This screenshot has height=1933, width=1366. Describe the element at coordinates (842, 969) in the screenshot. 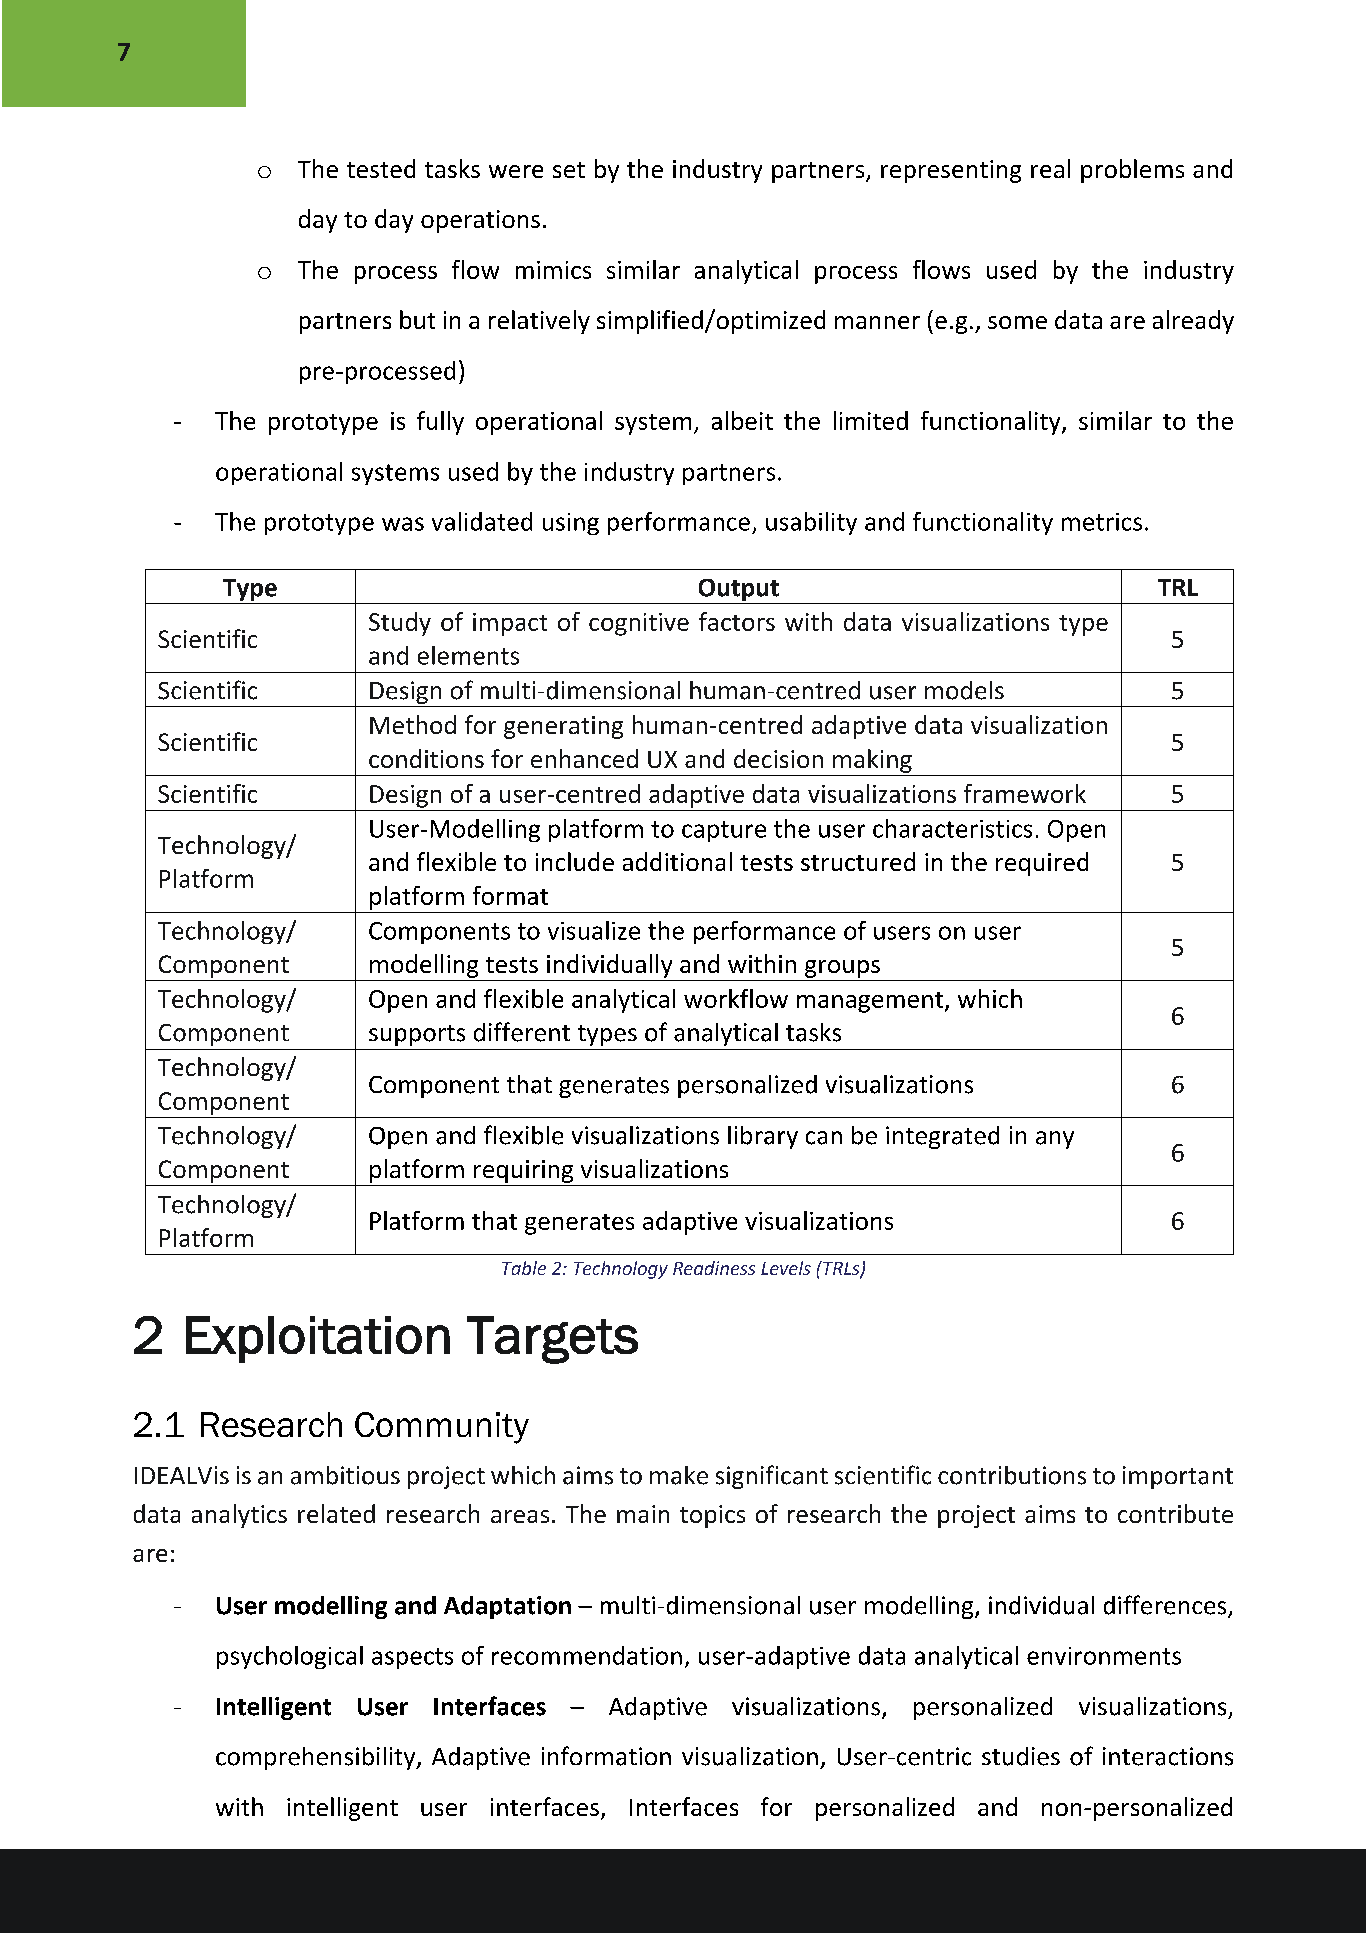

I see `groups` at that location.
